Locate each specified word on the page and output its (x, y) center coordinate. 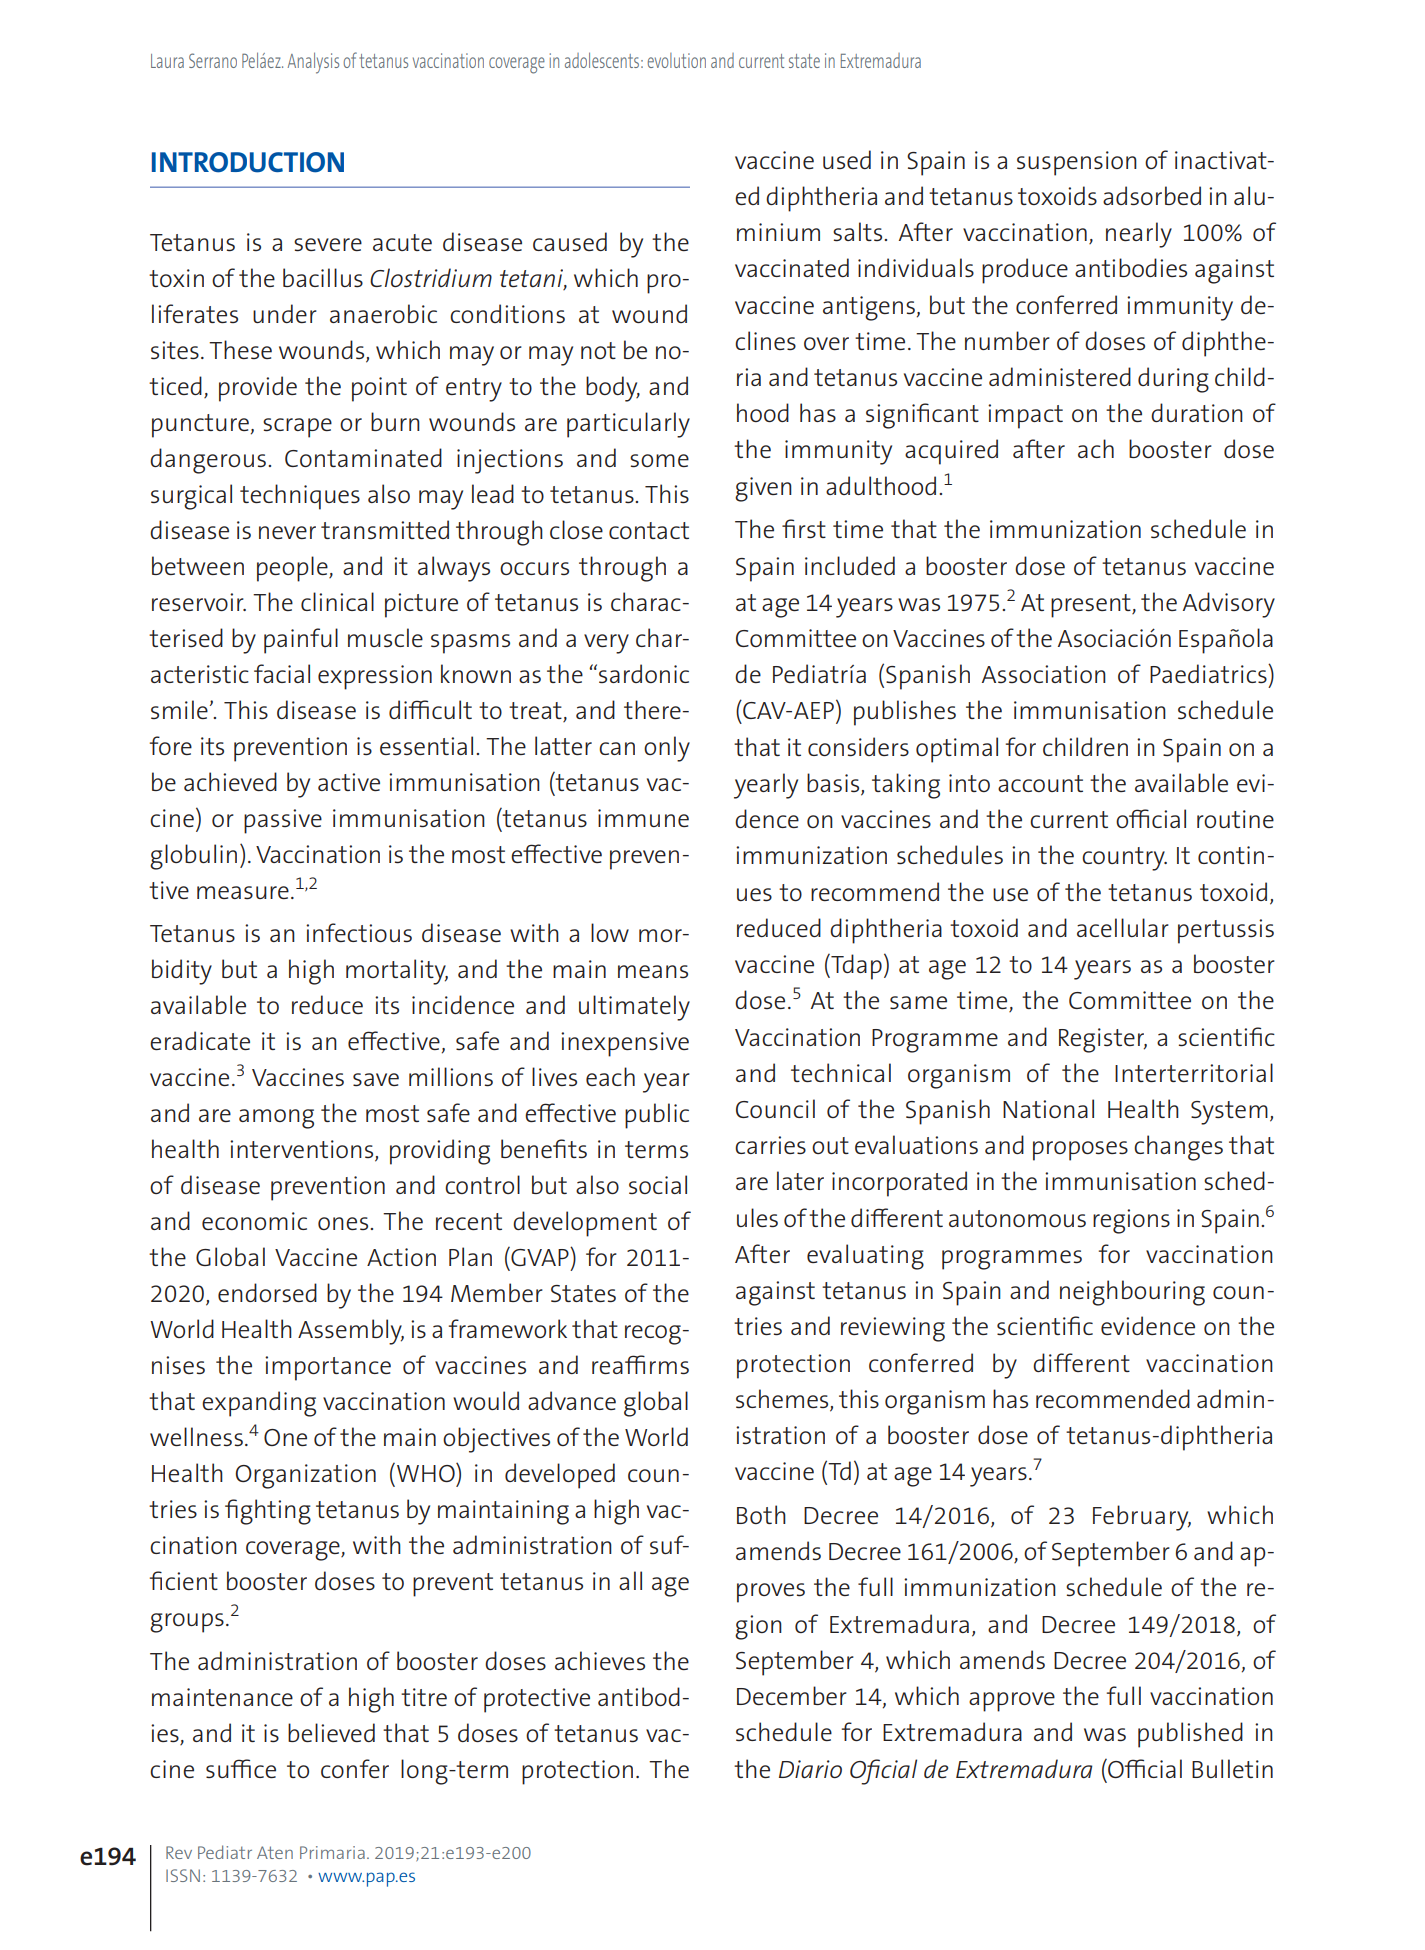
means (653, 971)
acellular (1123, 927)
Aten (275, 1852)
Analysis (313, 63)
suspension (1077, 163)
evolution (677, 60)
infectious (359, 932)
